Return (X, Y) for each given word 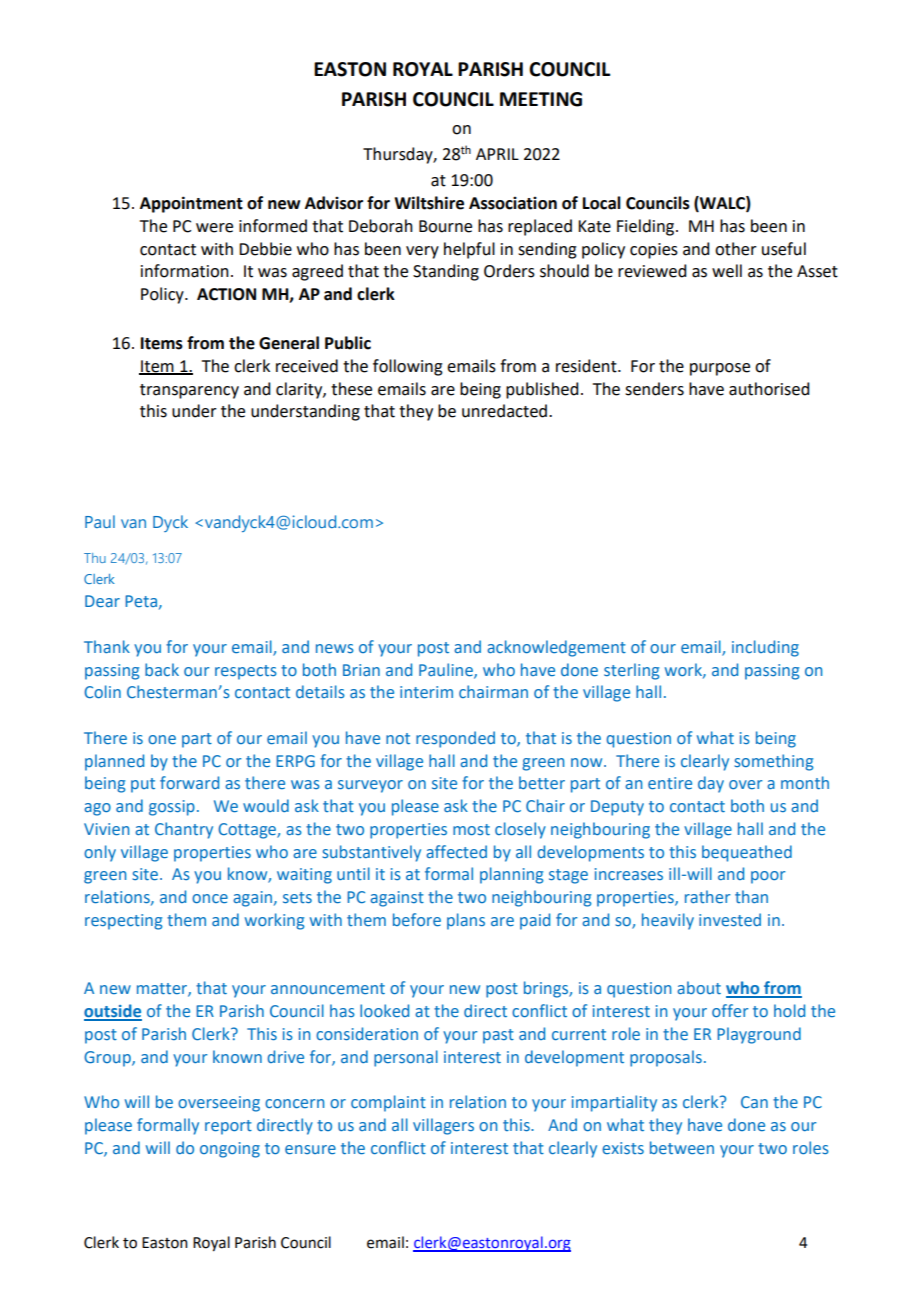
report (228, 1127)
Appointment (191, 204)
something (774, 762)
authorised (769, 389)
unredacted (506, 411)
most (471, 829)
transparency (189, 391)
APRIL (497, 154)
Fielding (647, 227)
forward (189, 782)
